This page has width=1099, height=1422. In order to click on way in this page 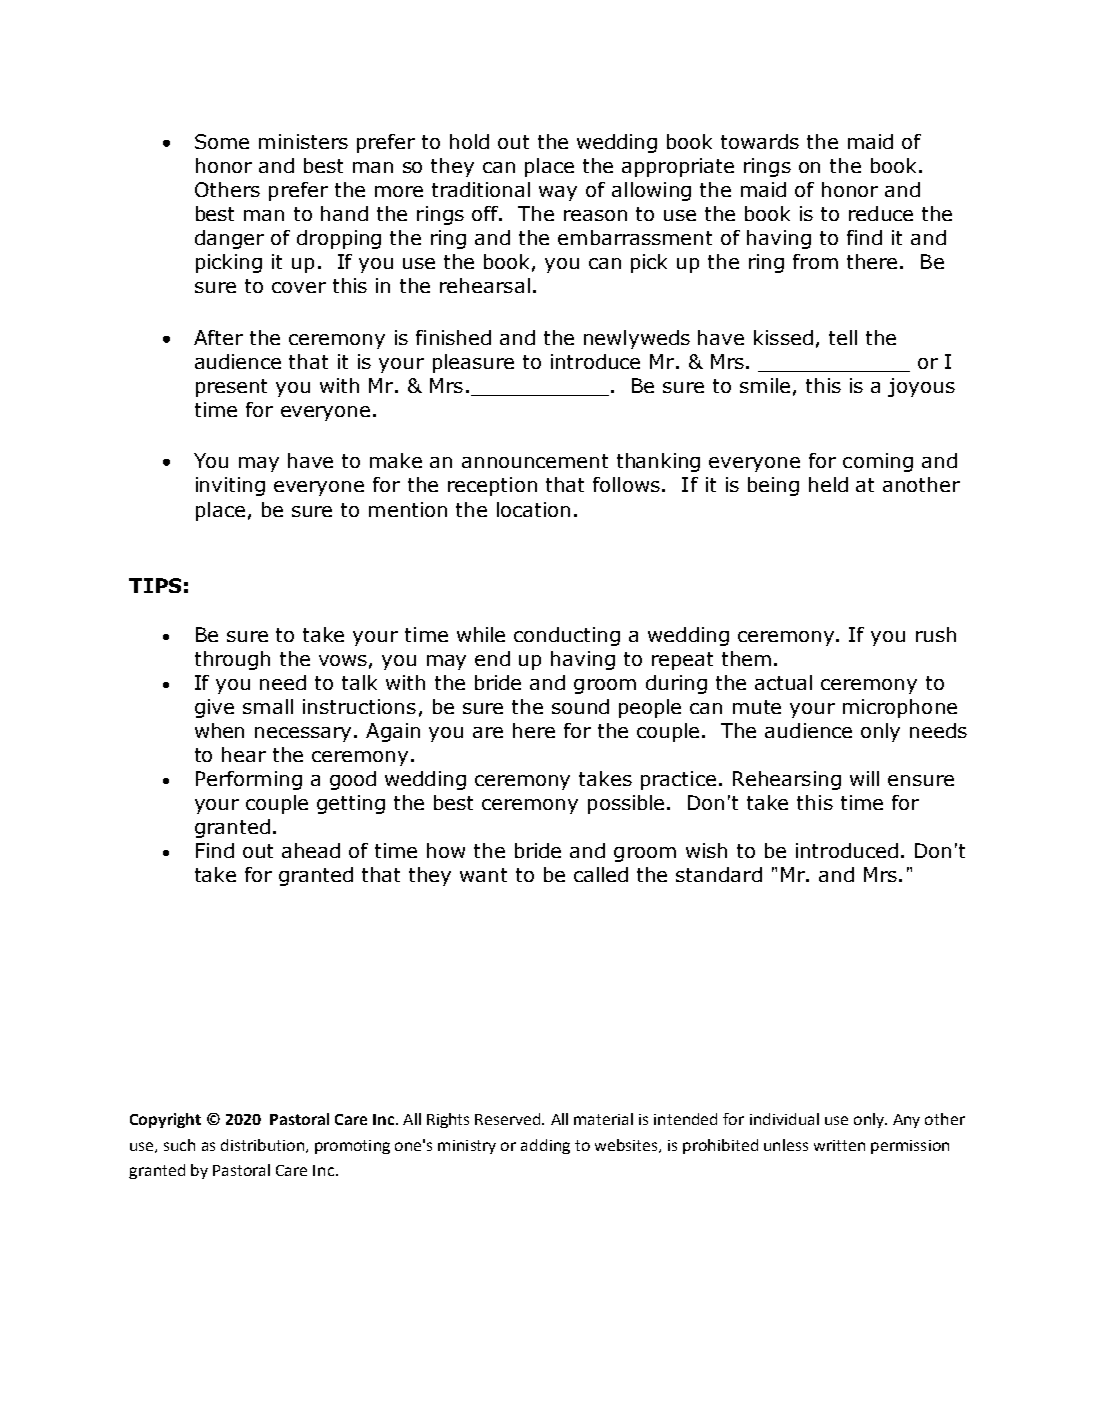, I will do `click(558, 193)`.
